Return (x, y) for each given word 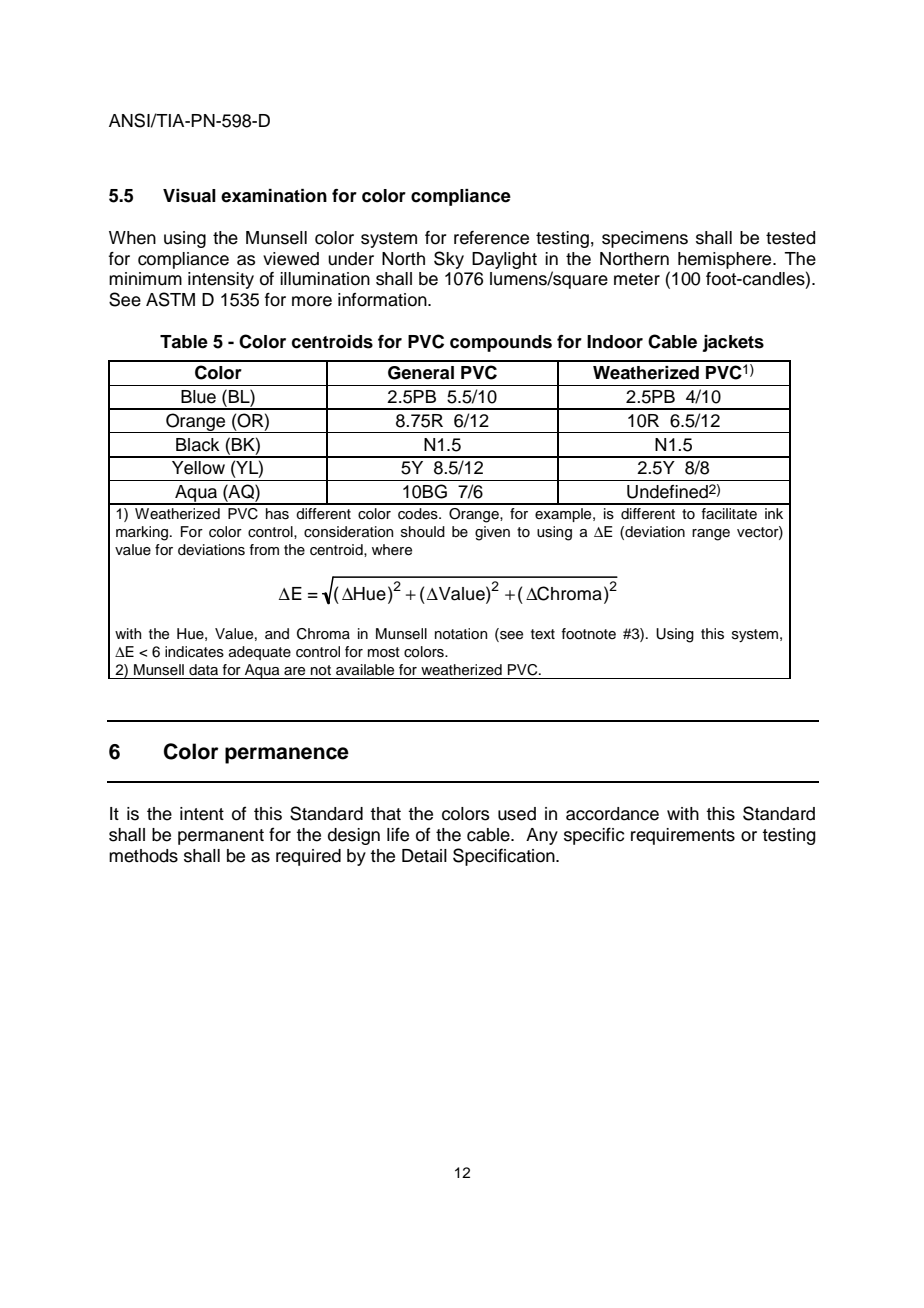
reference (491, 238)
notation (461, 634)
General (421, 373)
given (492, 533)
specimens (645, 239)
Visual (189, 196)
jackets (733, 343)
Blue (198, 397)
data (203, 669)
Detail (424, 856)
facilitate (729, 514)
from (264, 549)
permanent (221, 837)
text (543, 634)
